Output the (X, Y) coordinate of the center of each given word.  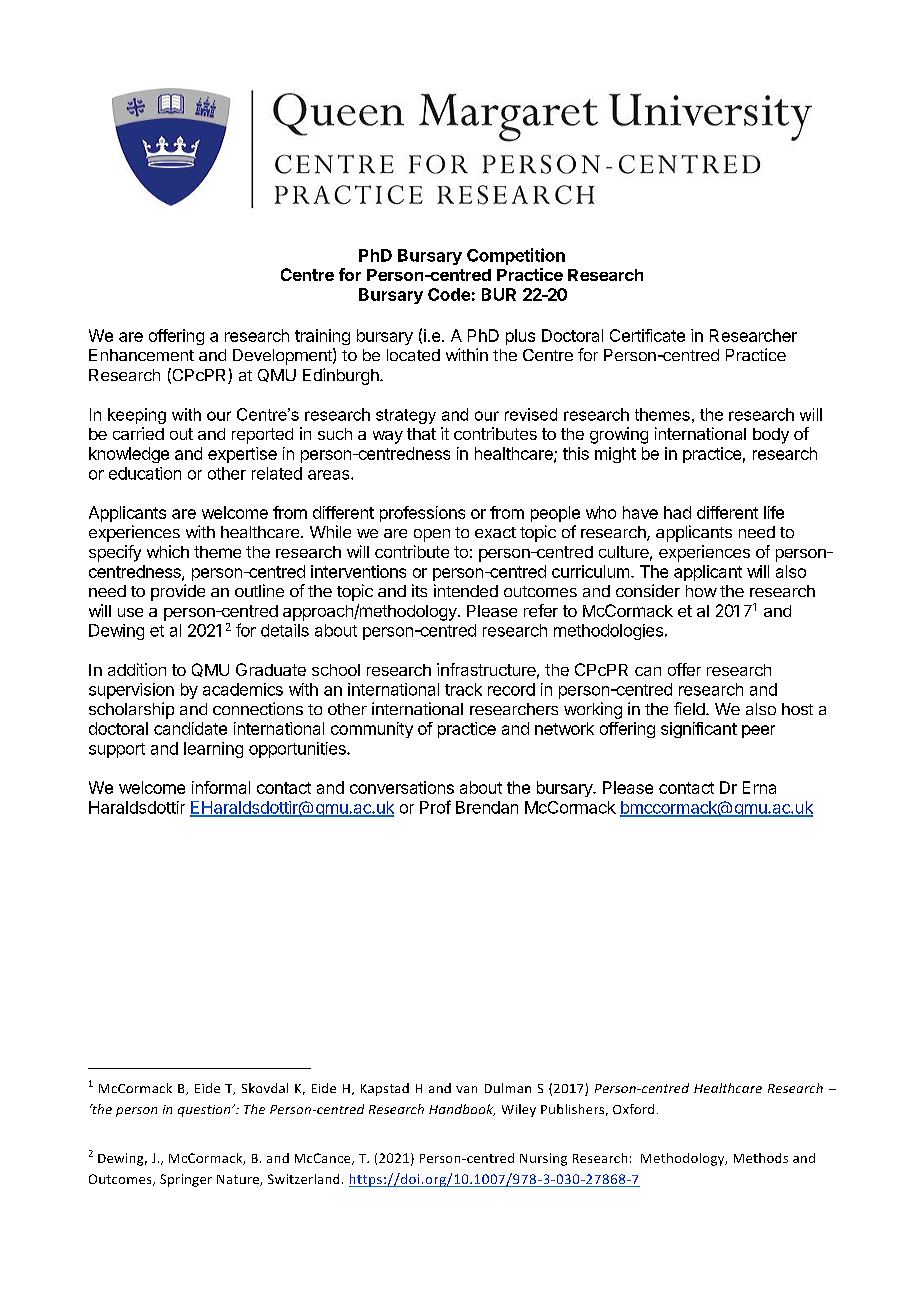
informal (221, 787)
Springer (186, 1180)
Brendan (487, 807)
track (463, 689)
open (432, 535)
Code (449, 294)
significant (699, 730)
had (677, 512)
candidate (190, 728)
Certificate (647, 335)
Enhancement (141, 355)
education (145, 473)
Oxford (633, 1109)
